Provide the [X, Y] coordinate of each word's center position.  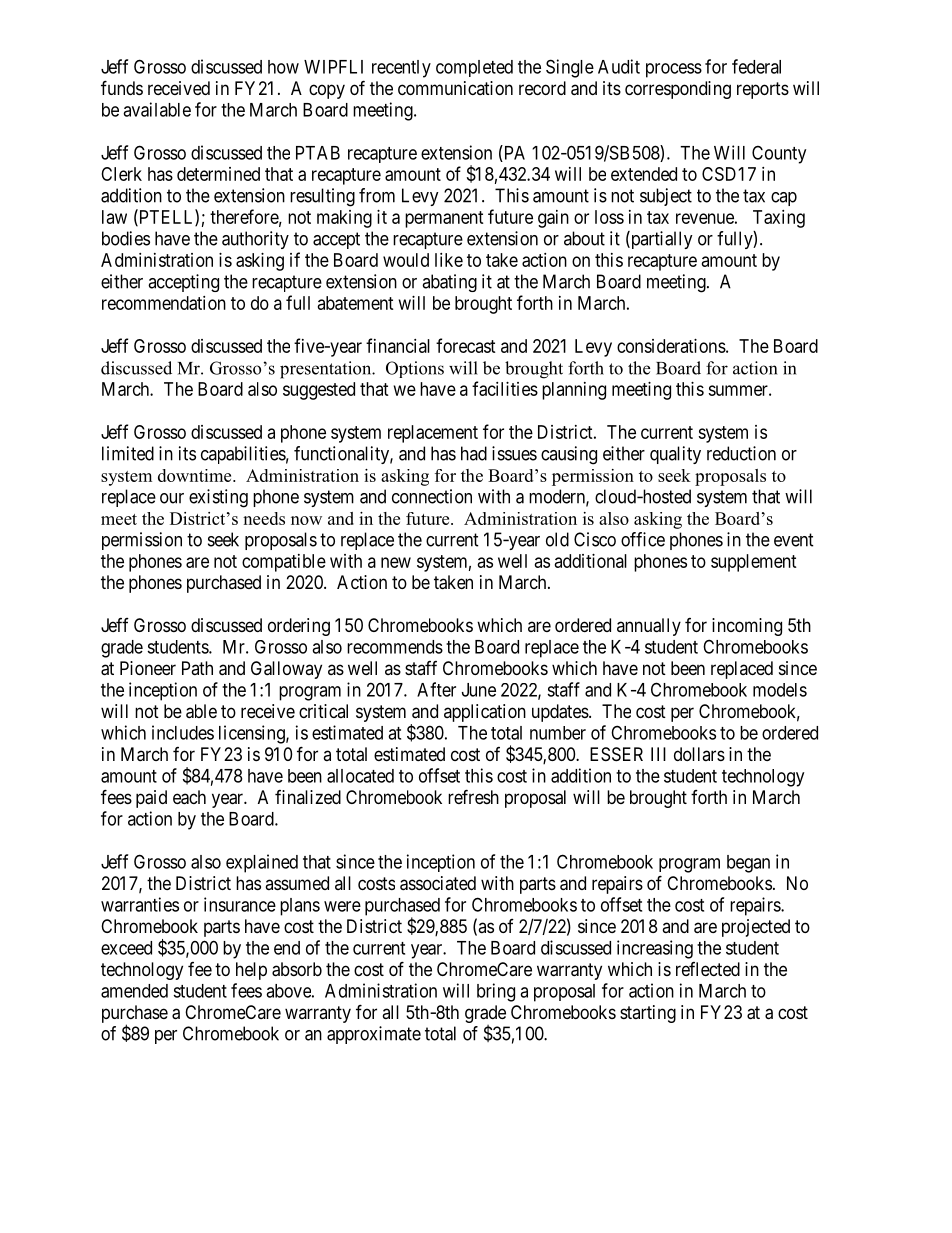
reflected [708, 969]
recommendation [164, 303]
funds [122, 87]
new [396, 562]
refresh [473, 796]
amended [134, 991]
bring [496, 992]
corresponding [678, 90]
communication [455, 88]
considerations [671, 346]
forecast [466, 345]
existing [218, 498]
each [189, 797]
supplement [754, 563]
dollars [699, 754]
